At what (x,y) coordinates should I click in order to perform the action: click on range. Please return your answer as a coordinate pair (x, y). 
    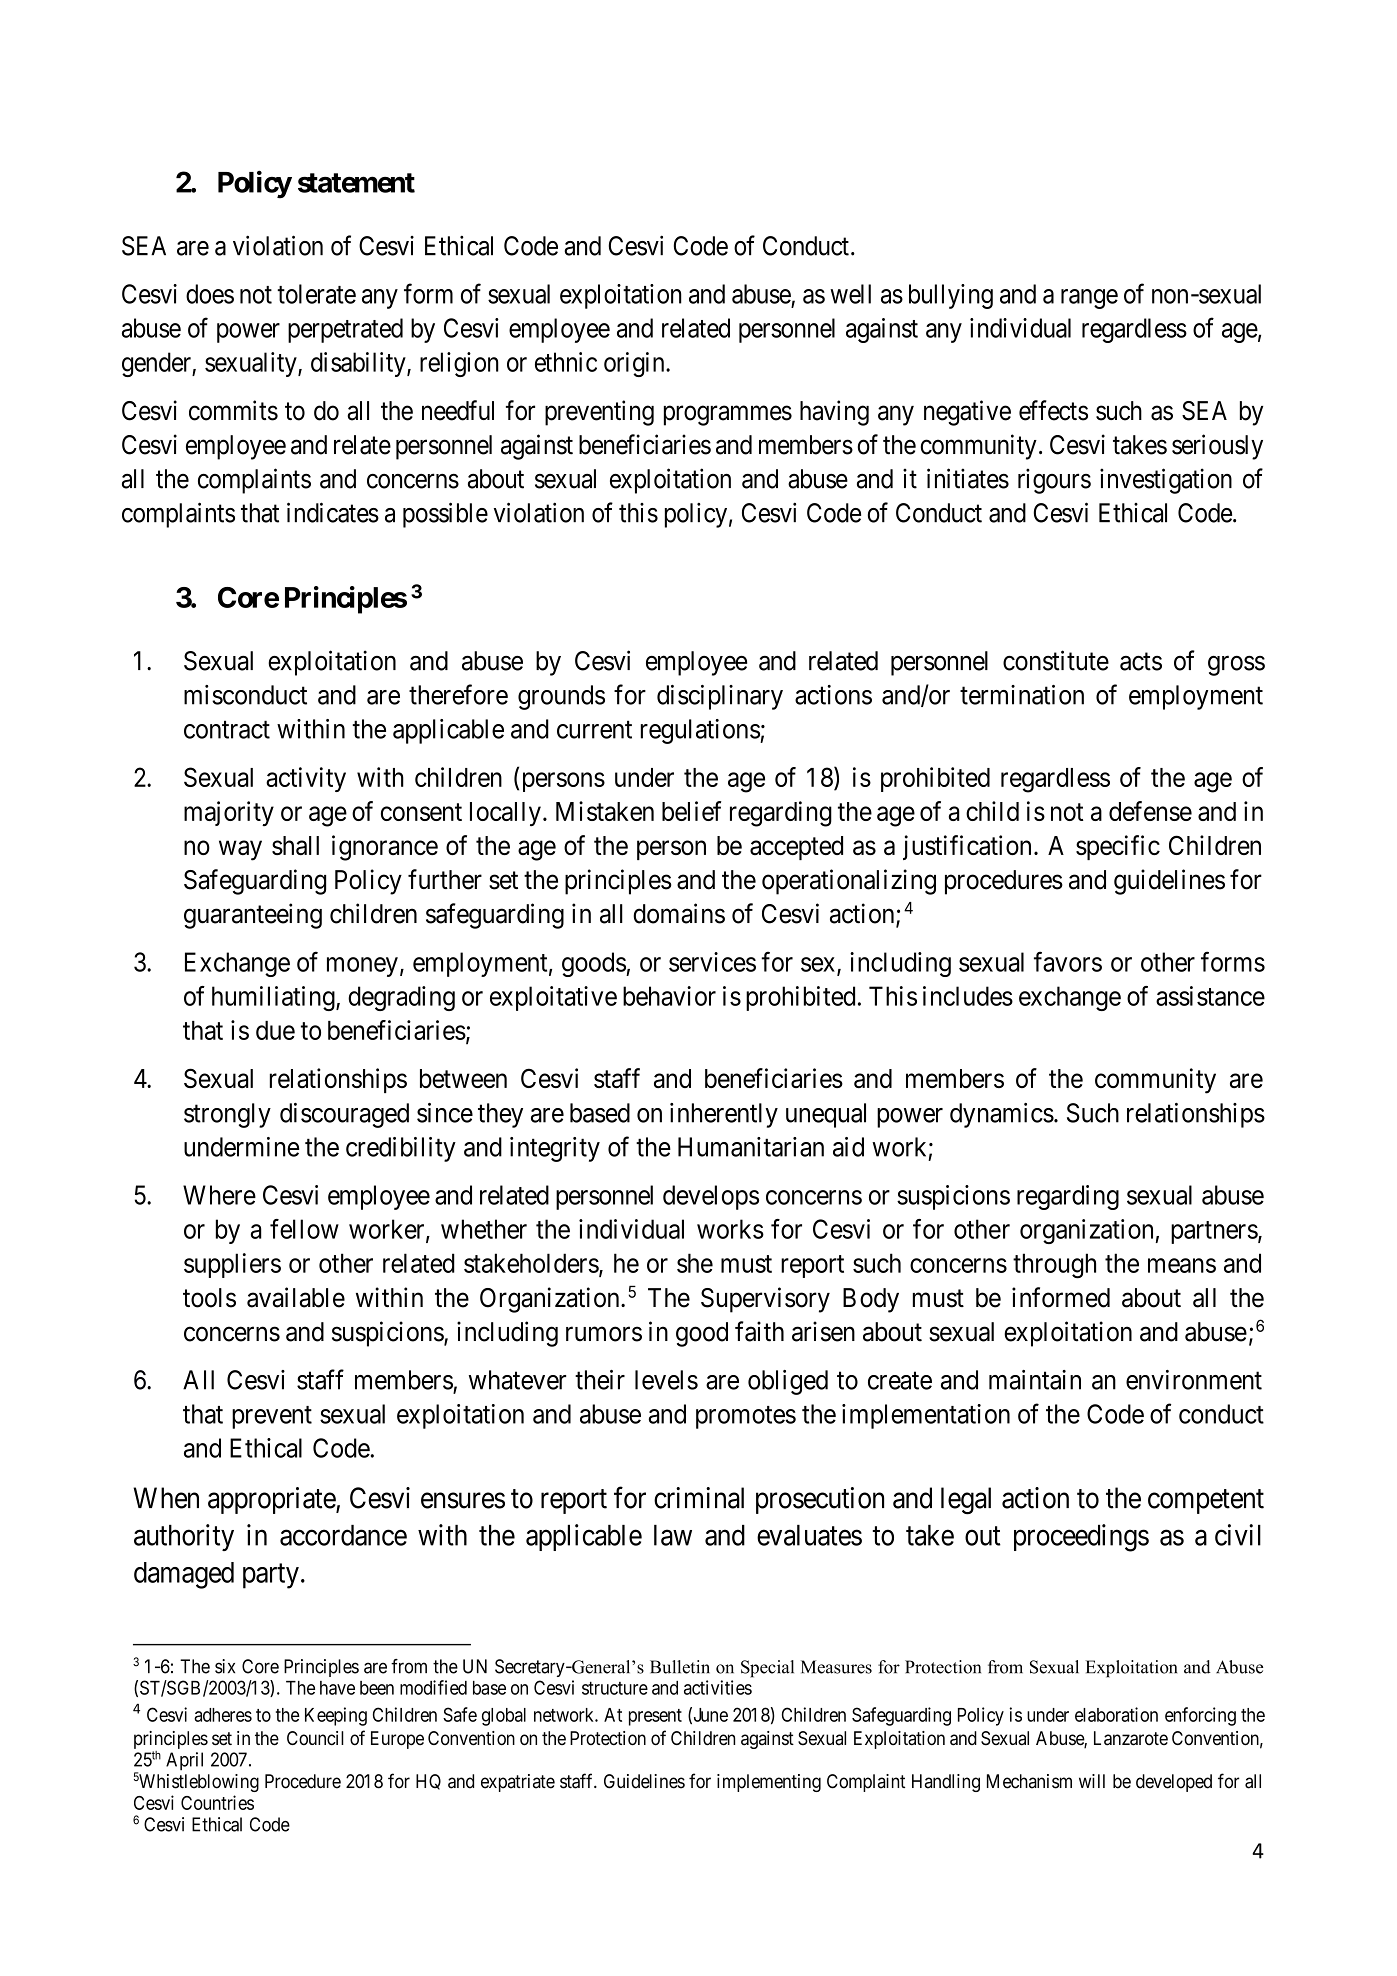
    Looking at the image, I should click on (1089, 299).
